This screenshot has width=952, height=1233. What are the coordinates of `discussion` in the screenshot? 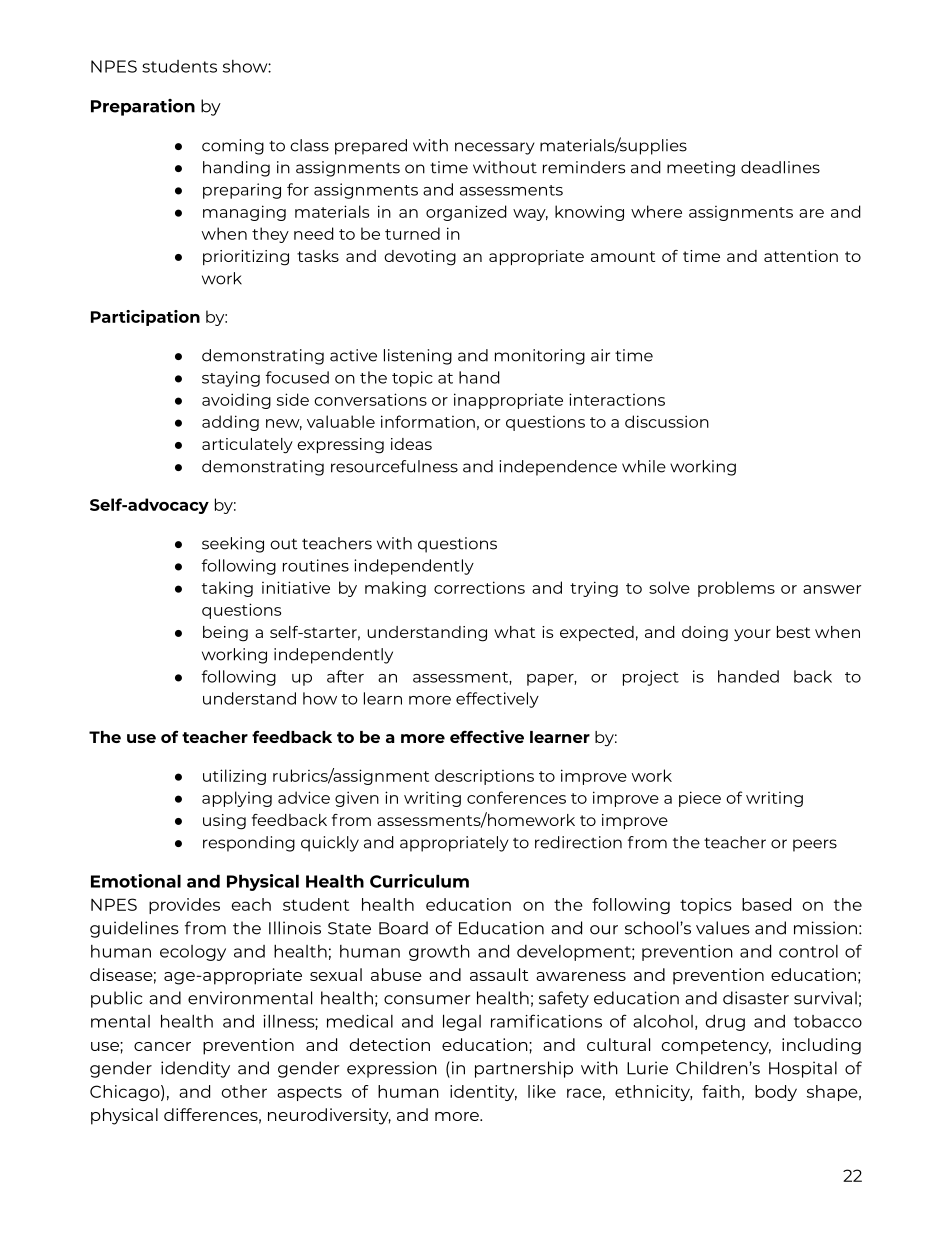 It's located at (667, 421).
